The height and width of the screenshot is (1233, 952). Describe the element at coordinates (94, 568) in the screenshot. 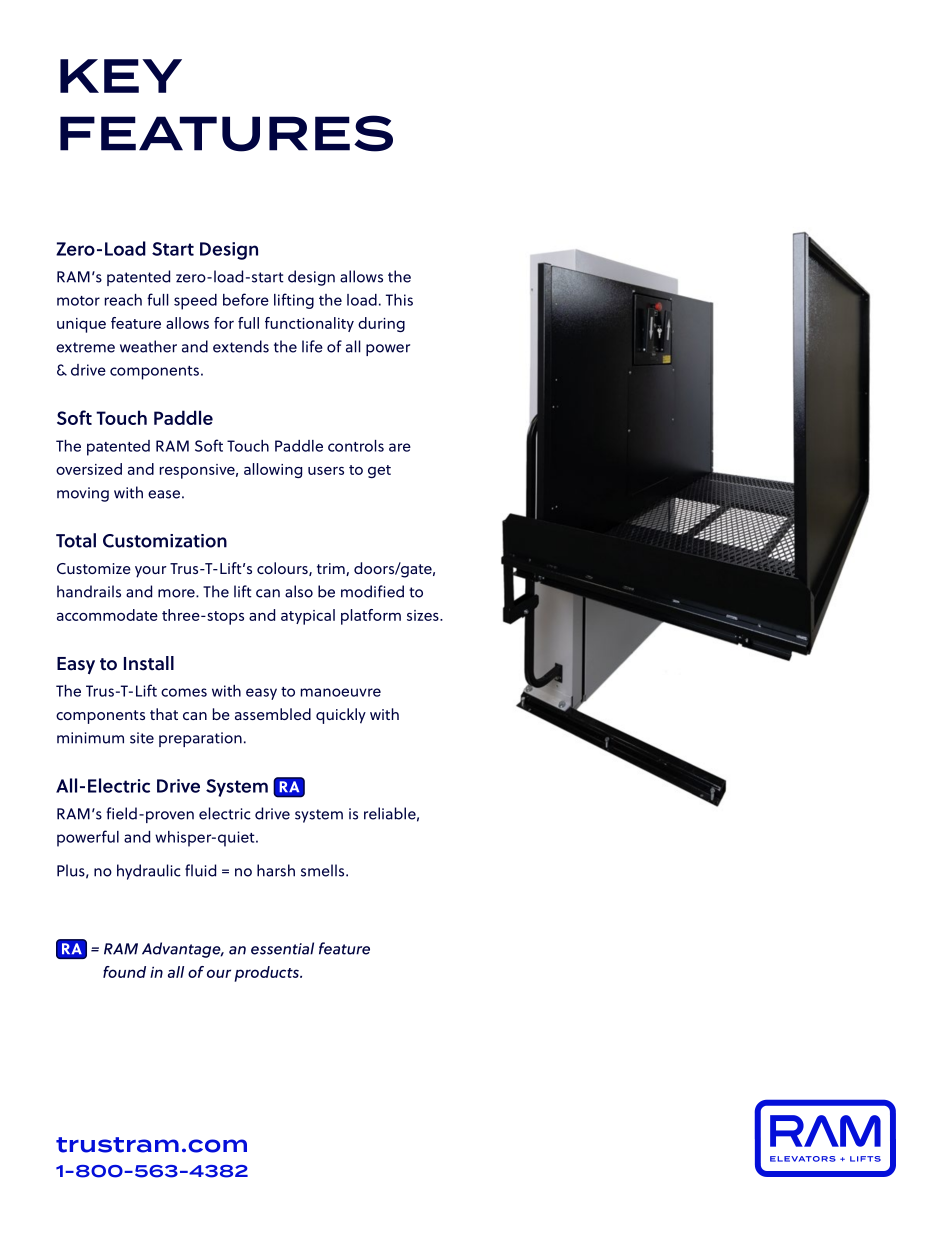

I see `Customize` at that location.
